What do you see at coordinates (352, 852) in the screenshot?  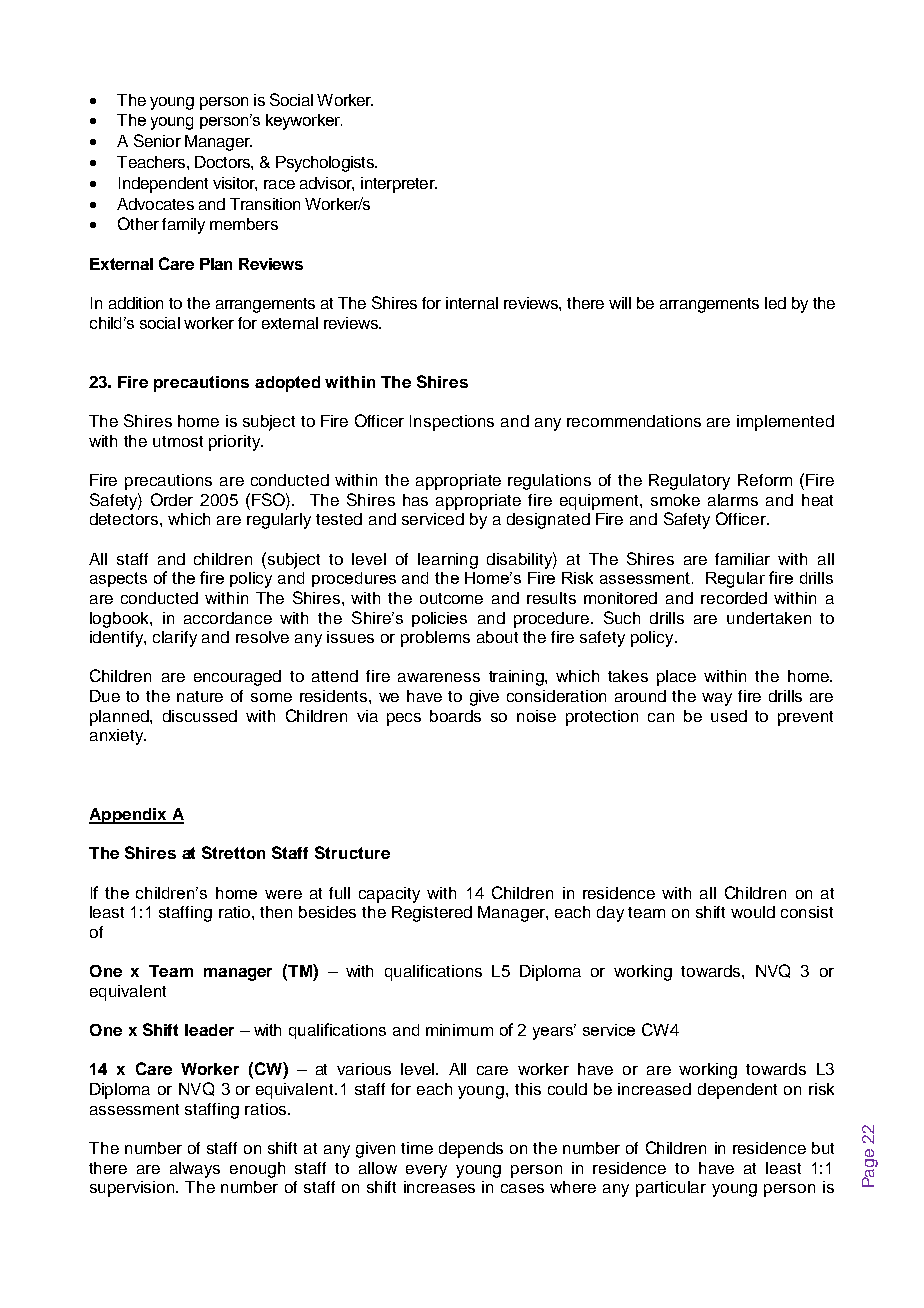 I see `Structure` at bounding box center [352, 852].
